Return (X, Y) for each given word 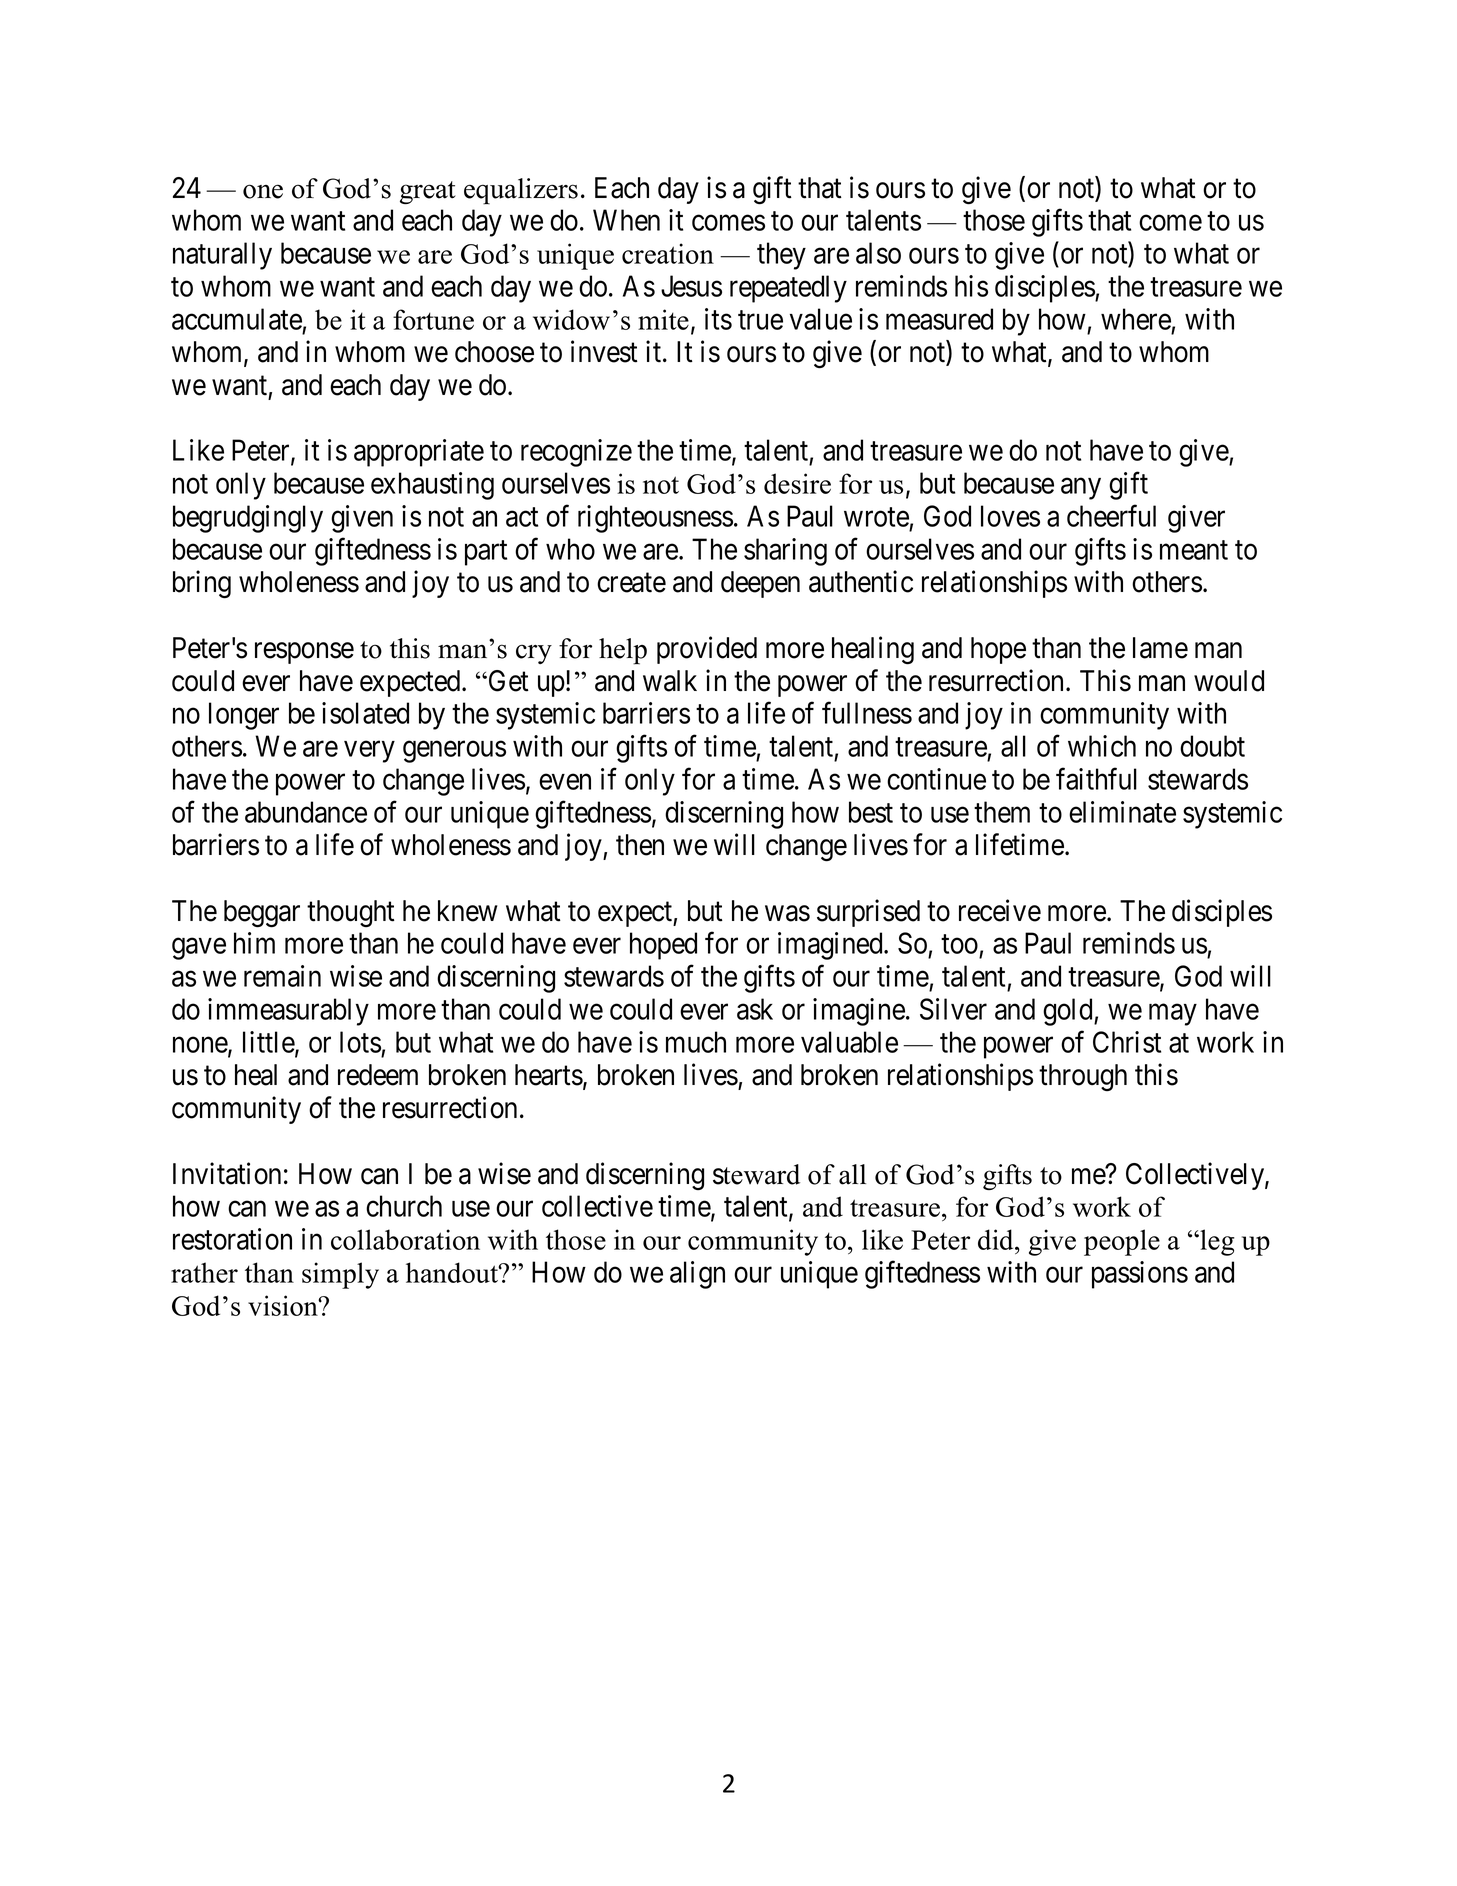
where (1136, 319)
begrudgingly (248, 519)
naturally (222, 256)
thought (351, 913)
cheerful (1111, 516)
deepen (760, 584)
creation (668, 253)
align (697, 1275)
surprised (868, 913)
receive (1000, 910)
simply (340, 1275)
